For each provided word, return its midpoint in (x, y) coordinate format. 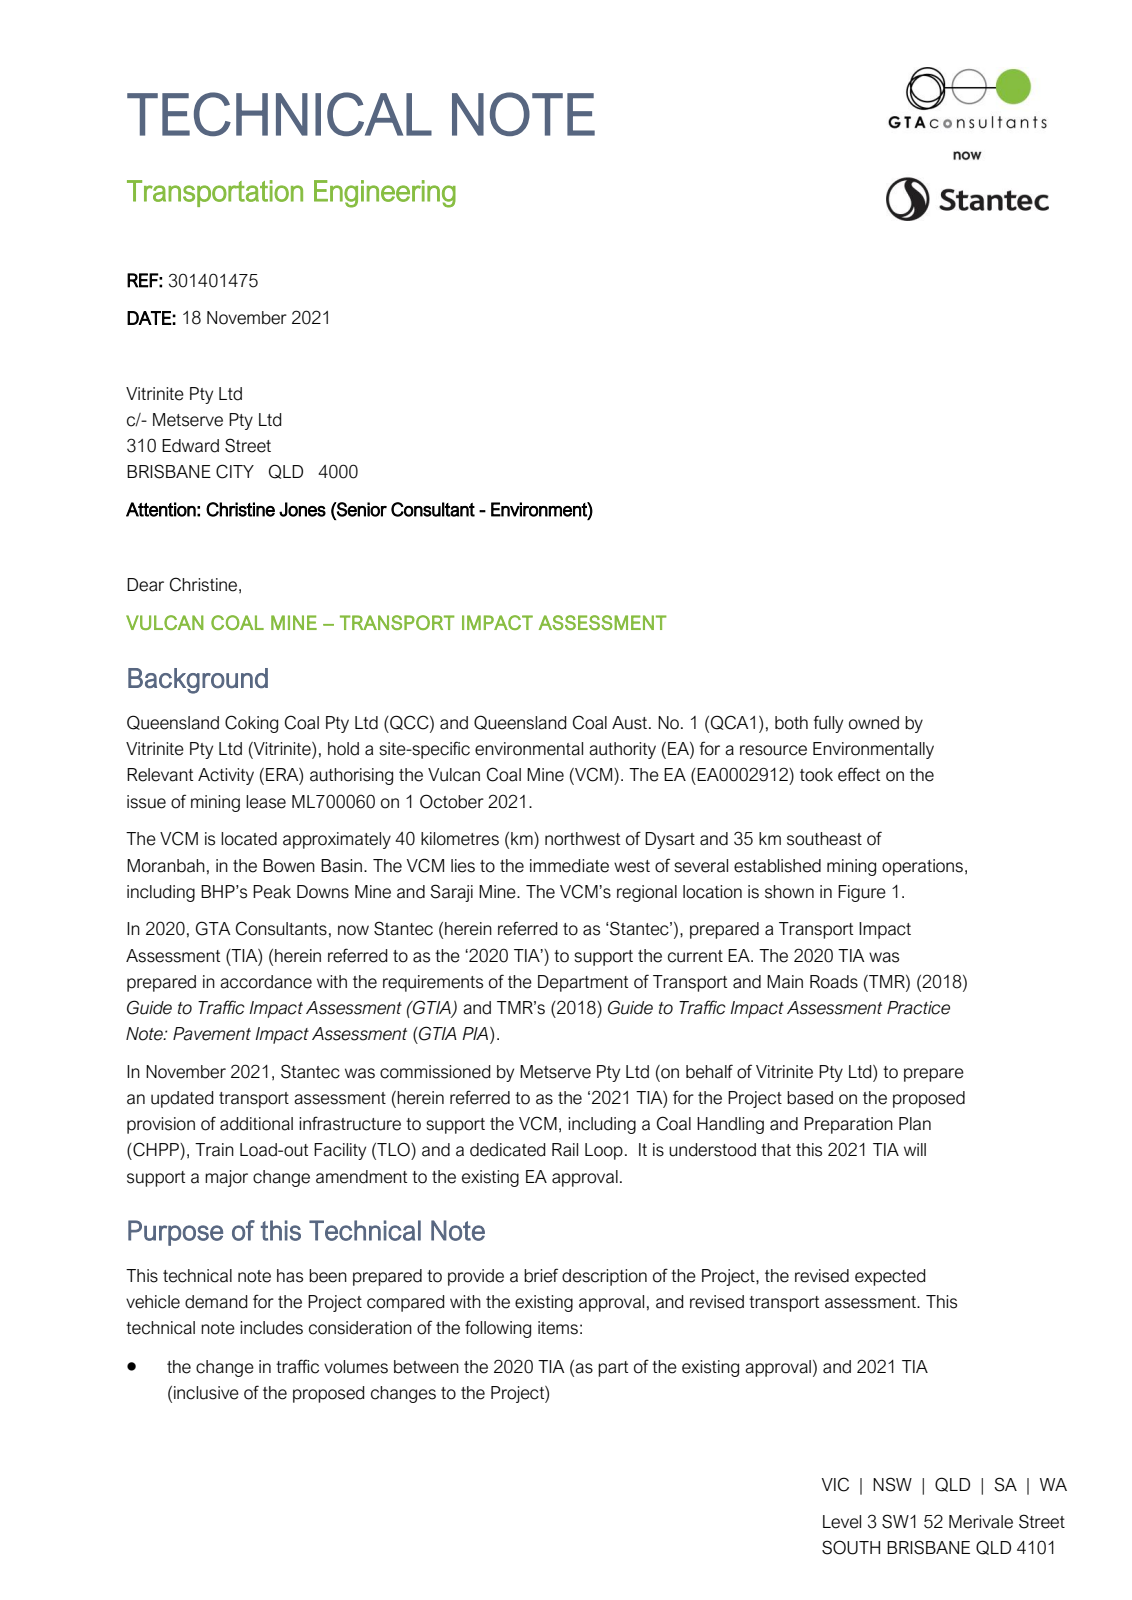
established (777, 866)
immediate (569, 866)
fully (828, 724)
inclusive (206, 1393)
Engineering (385, 194)
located (249, 839)
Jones (302, 509)
